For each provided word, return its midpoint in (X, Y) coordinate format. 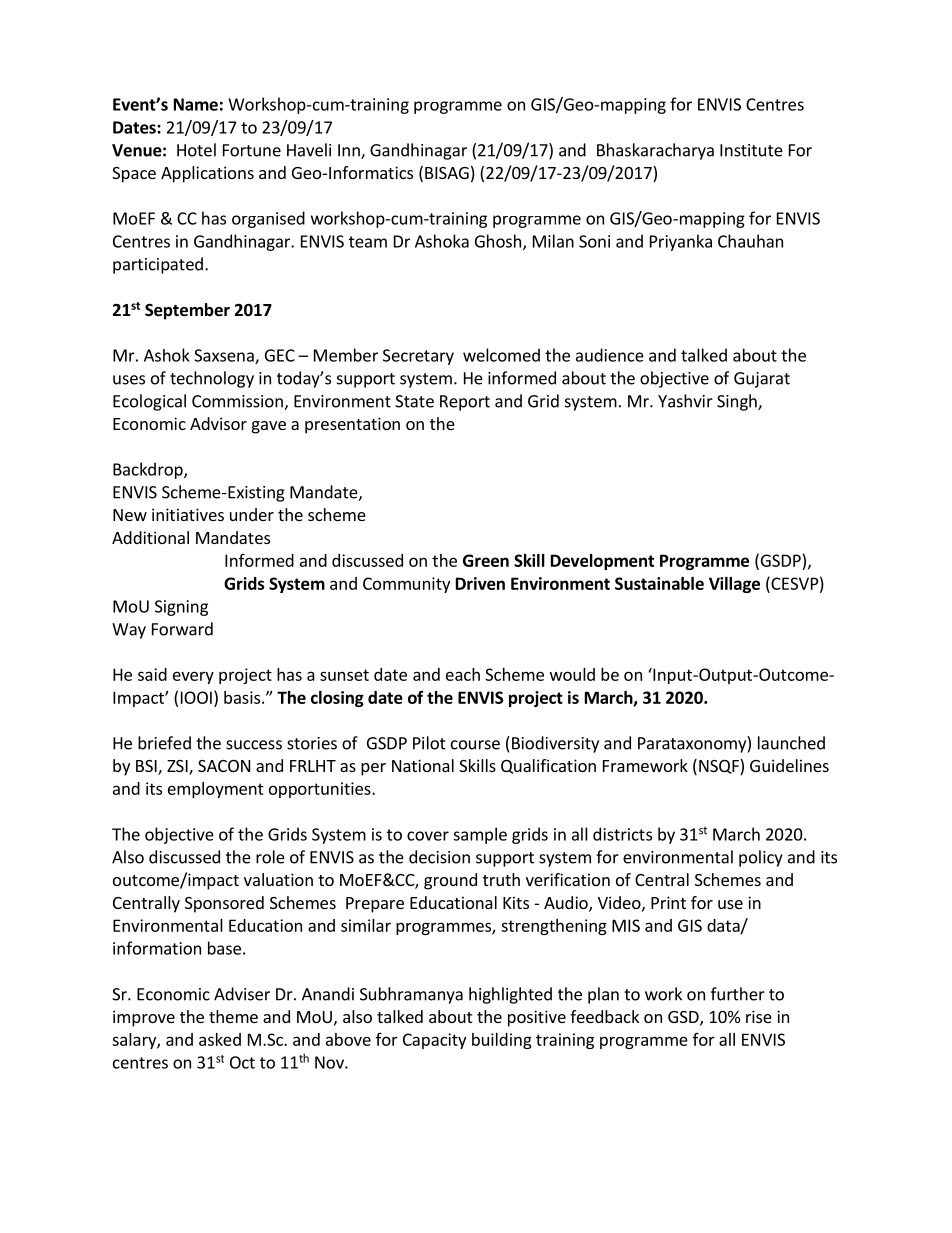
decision (439, 857)
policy (761, 858)
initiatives (188, 514)
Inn (350, 151)
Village (734, 585)
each (463, 674)
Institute (751, 150)
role (270, 857)
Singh (738, 402)
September (187, 311)
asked (220, 1039)
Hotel (196, 150)
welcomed (501, 355)
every (193, 677)
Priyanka (681, 242)
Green (486, 560)
